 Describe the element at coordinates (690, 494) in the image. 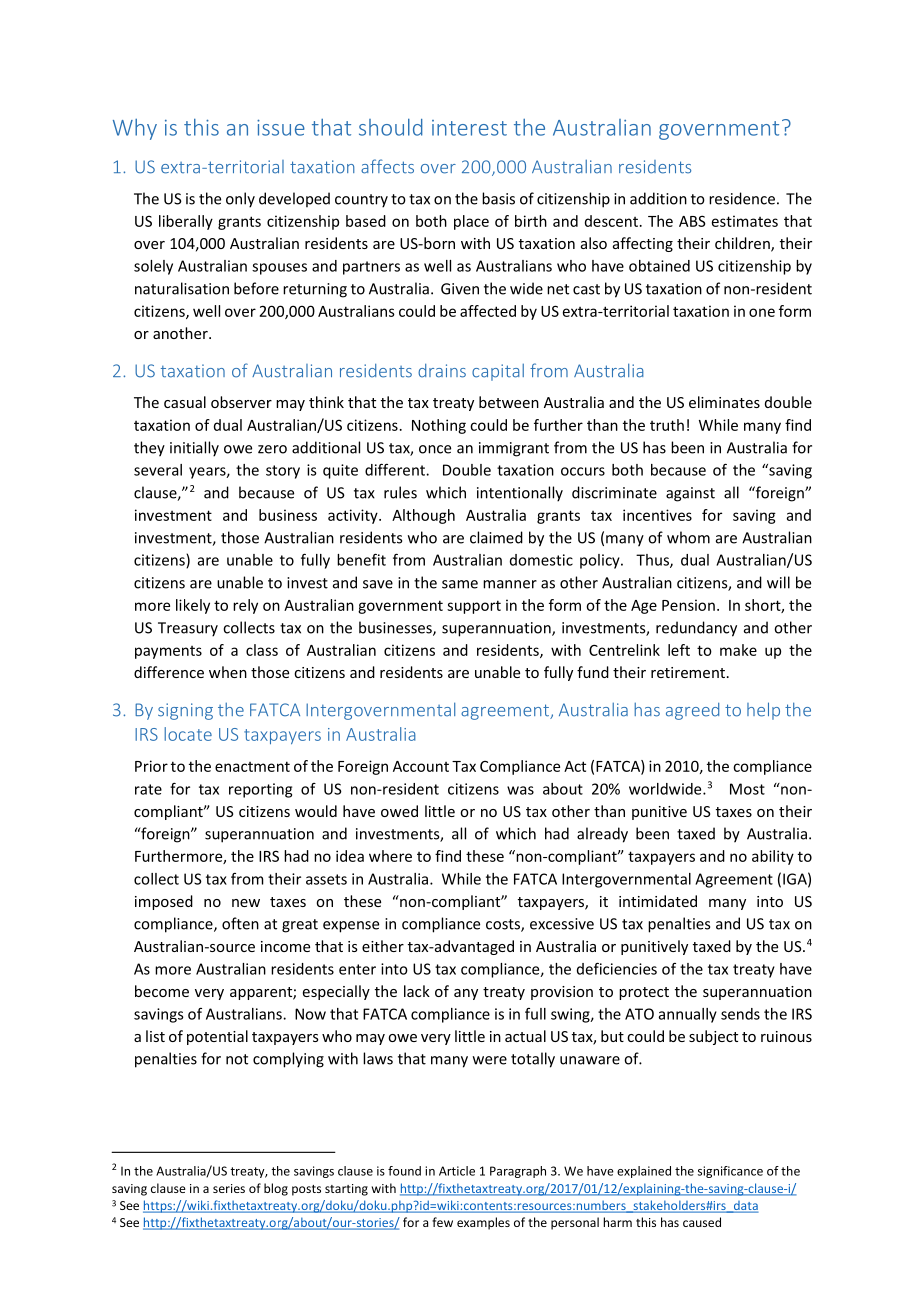

I see `against` at that location.
